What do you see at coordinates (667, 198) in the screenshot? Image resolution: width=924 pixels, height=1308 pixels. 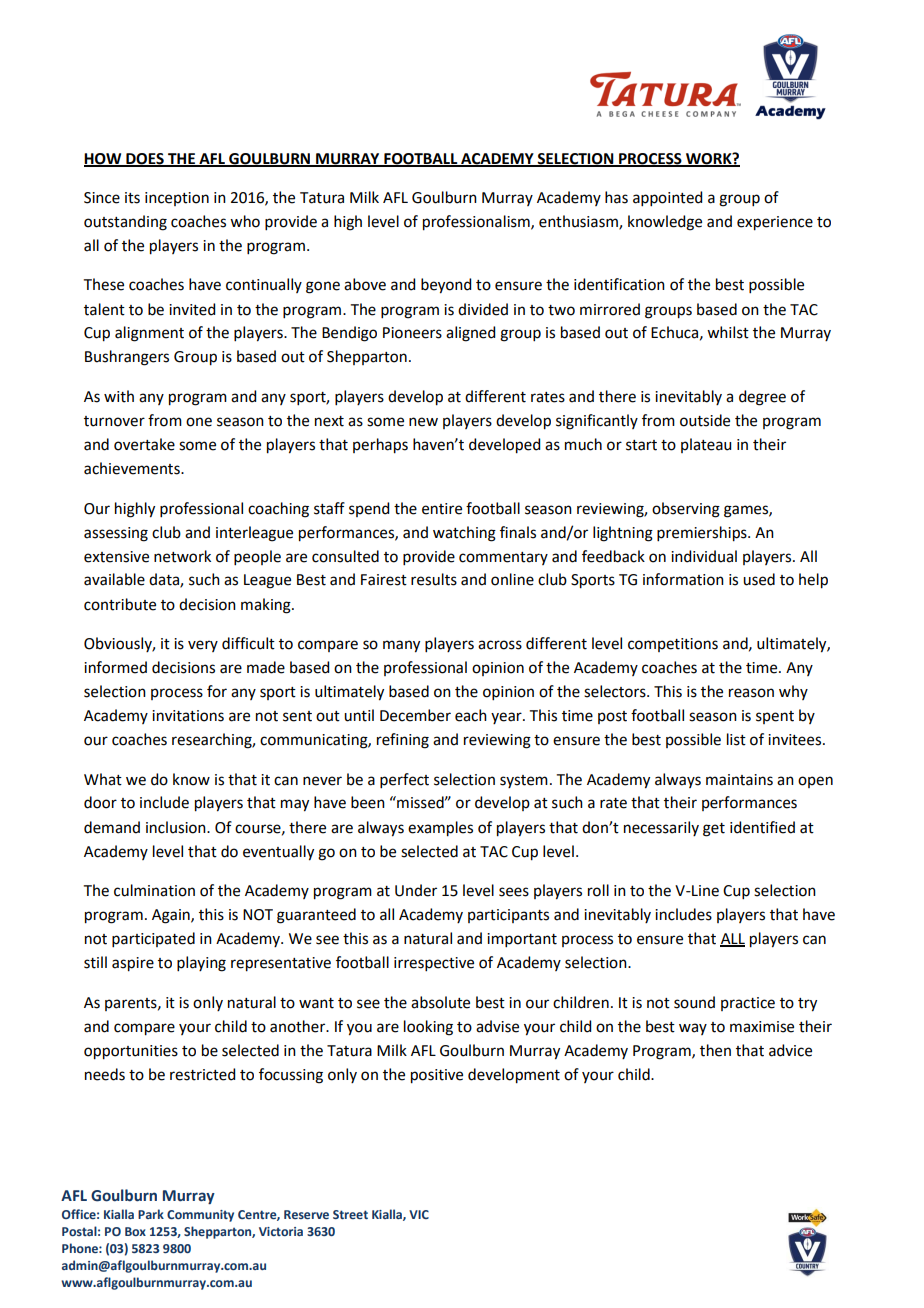 I see `appointed` at bounding box center [667, 198].
